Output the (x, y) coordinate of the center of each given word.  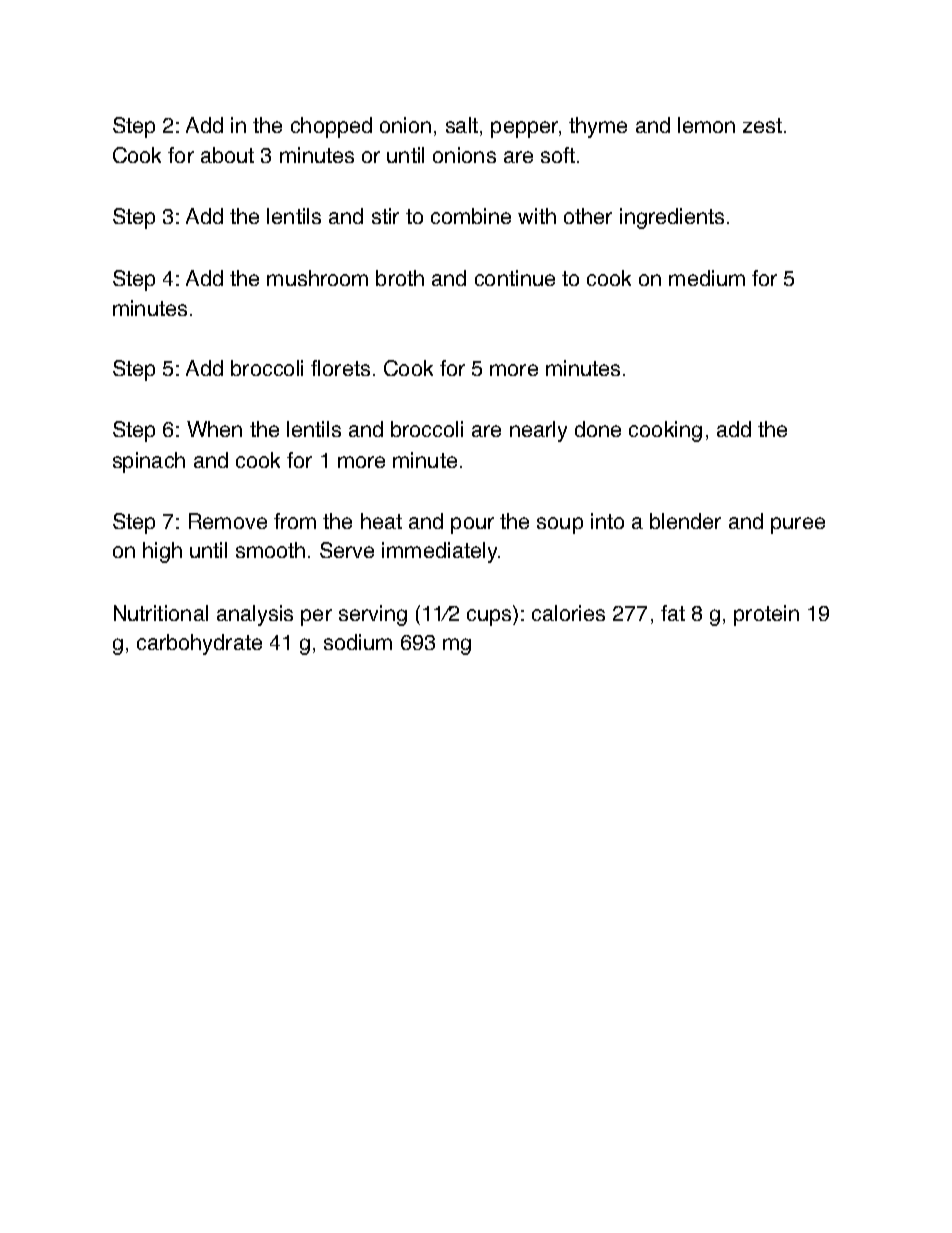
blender (685, 521)
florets (340, 368)
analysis (255, 615)
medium (707, 278)
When (214, 429)
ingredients (672, 218)
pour (472, 525)
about (227, 155)
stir (385, 216)
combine (471, 216)
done (598, 429)
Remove (228, 521)
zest (764, 125)
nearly (538, 431)
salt (463, 126)
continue (515, 278)
